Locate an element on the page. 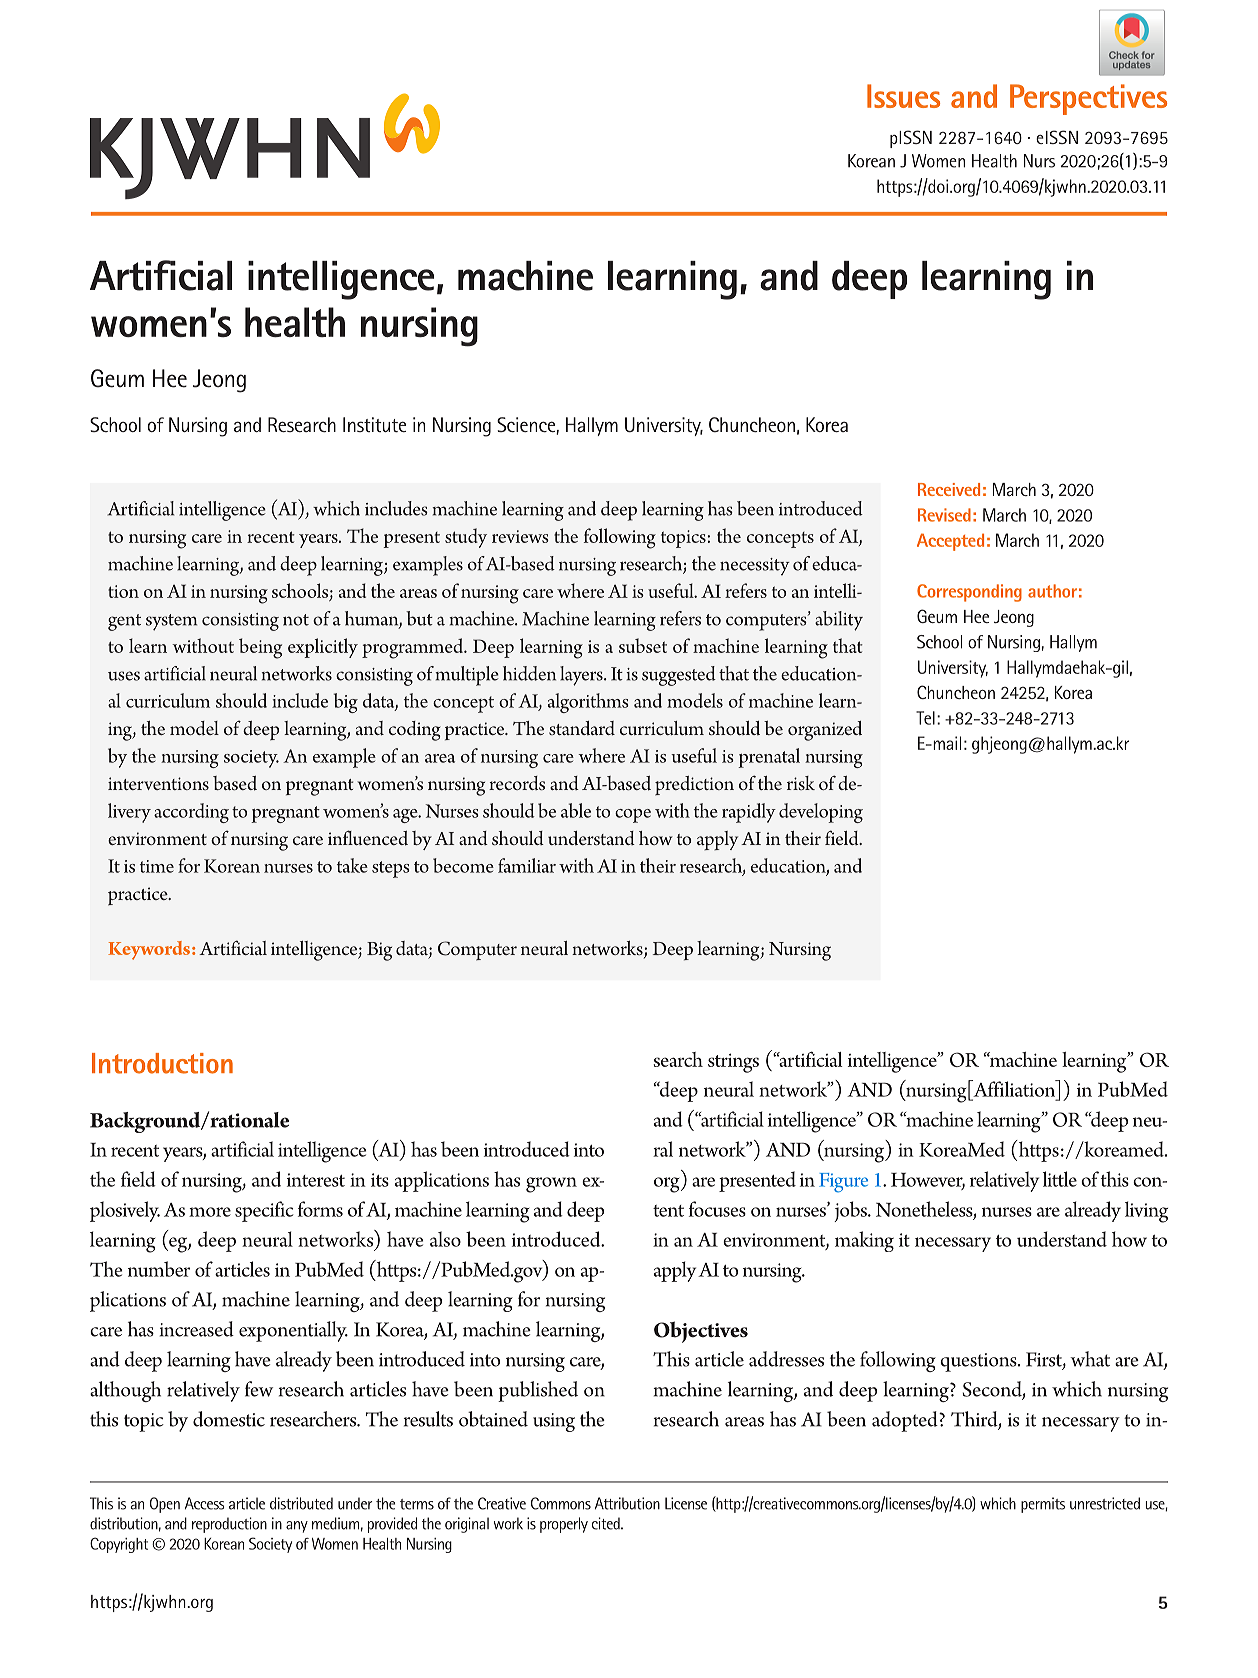 The width and height of the page is (1258, 1678). cited is located at coordinates (607, 1523).
